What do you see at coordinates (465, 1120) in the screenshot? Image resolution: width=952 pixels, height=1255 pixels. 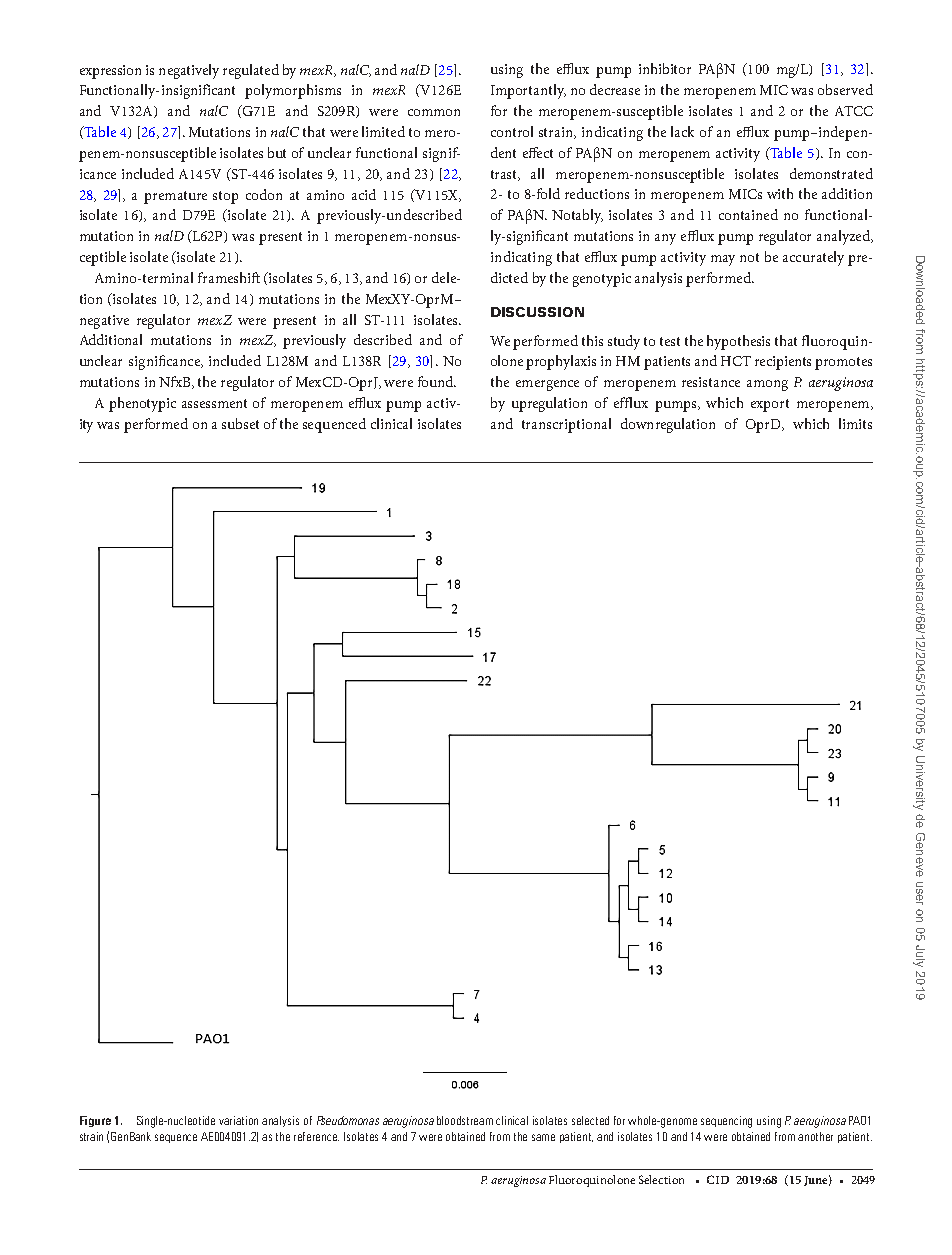 I see `bloodstream` at bounding box center [465, 1120].
